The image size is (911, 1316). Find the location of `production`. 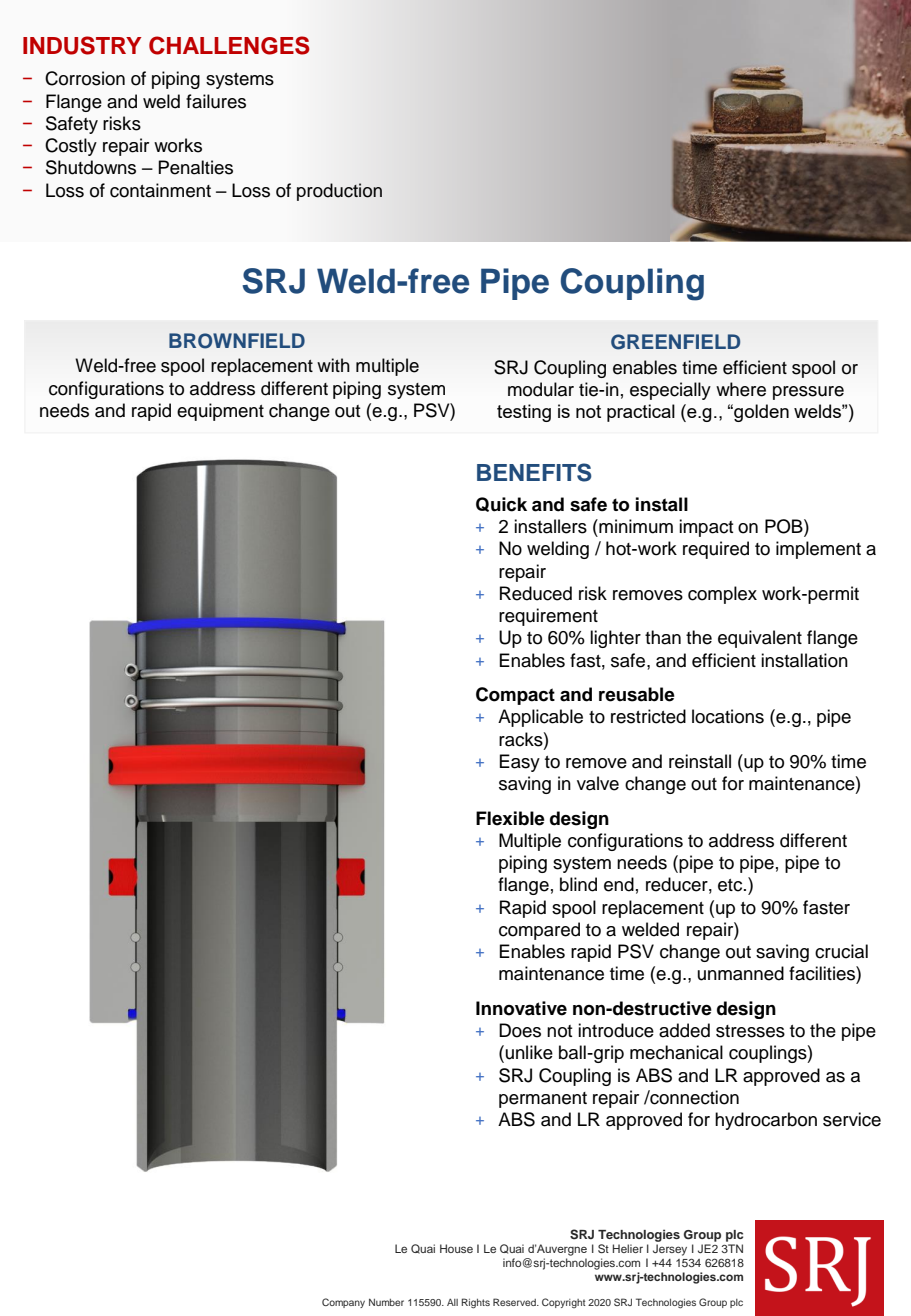

production is located at coordinates (339, 192).
